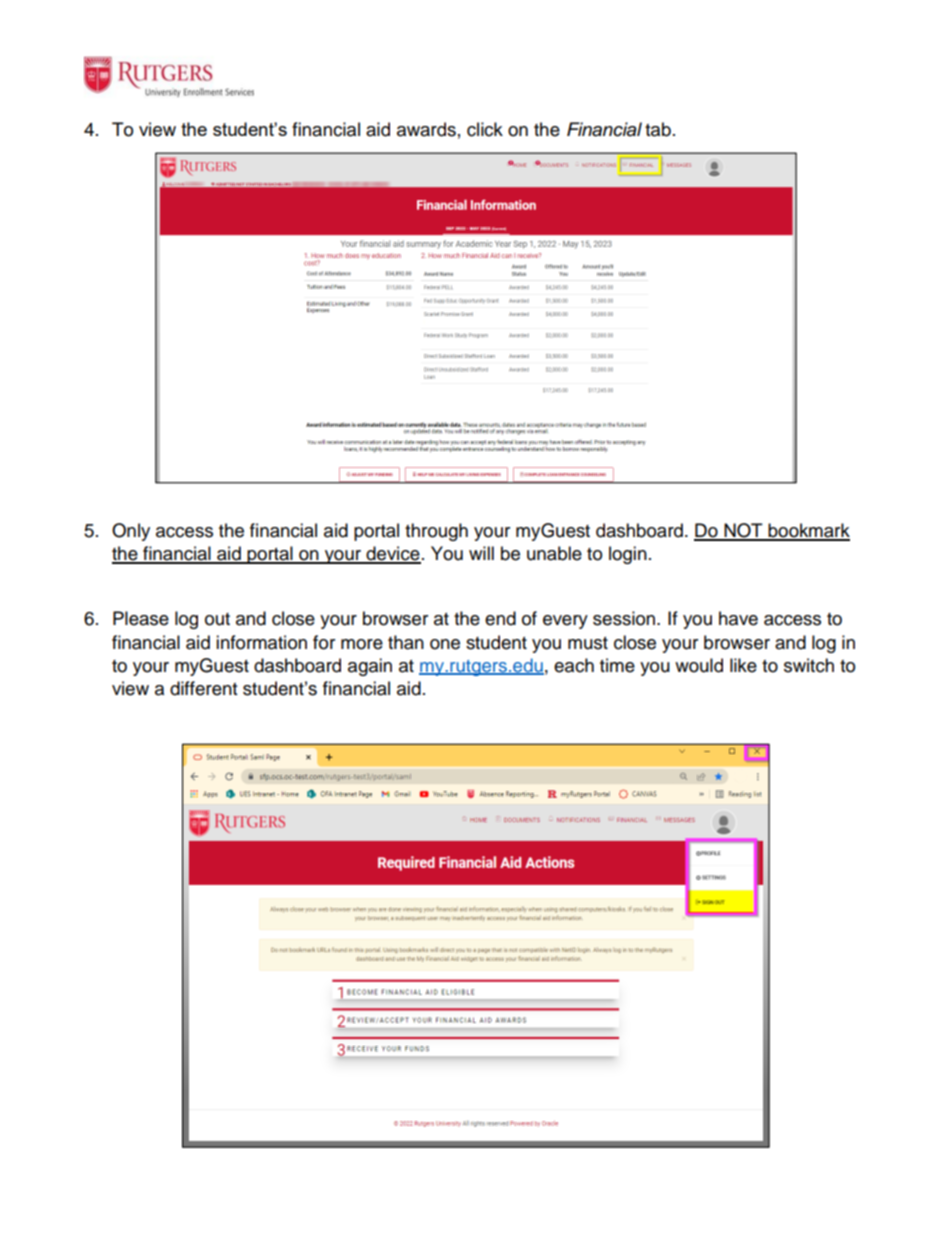 This screenshot has width=952, height=1233. What do you see at coordinates (426, 129) in the screenshot?
I see `awards` at bounding box center [426, 129].
